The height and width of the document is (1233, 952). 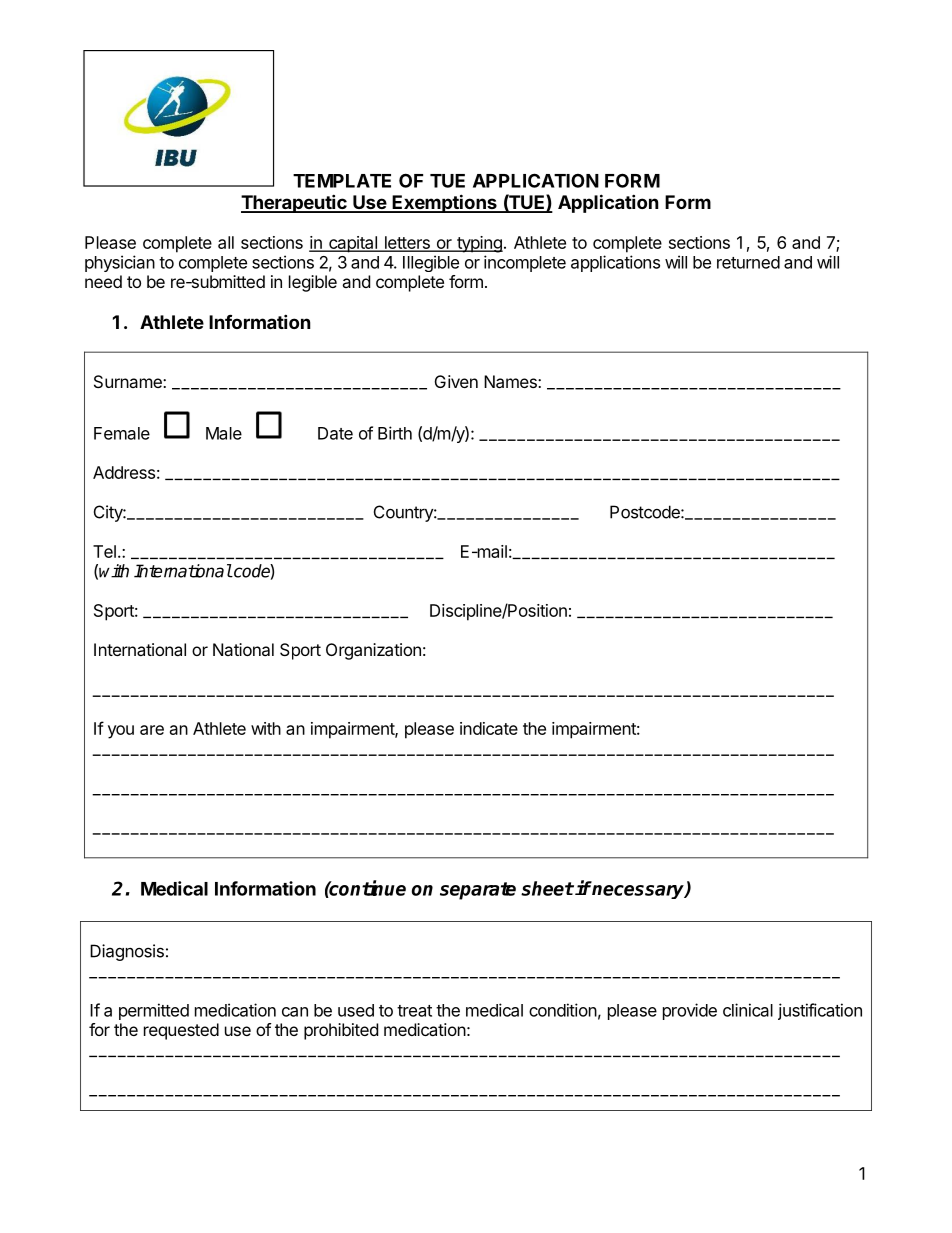 What do you see at coordinates (444, 203) in the document?
I see `Exemptions` at bounding box center [444, 203].
